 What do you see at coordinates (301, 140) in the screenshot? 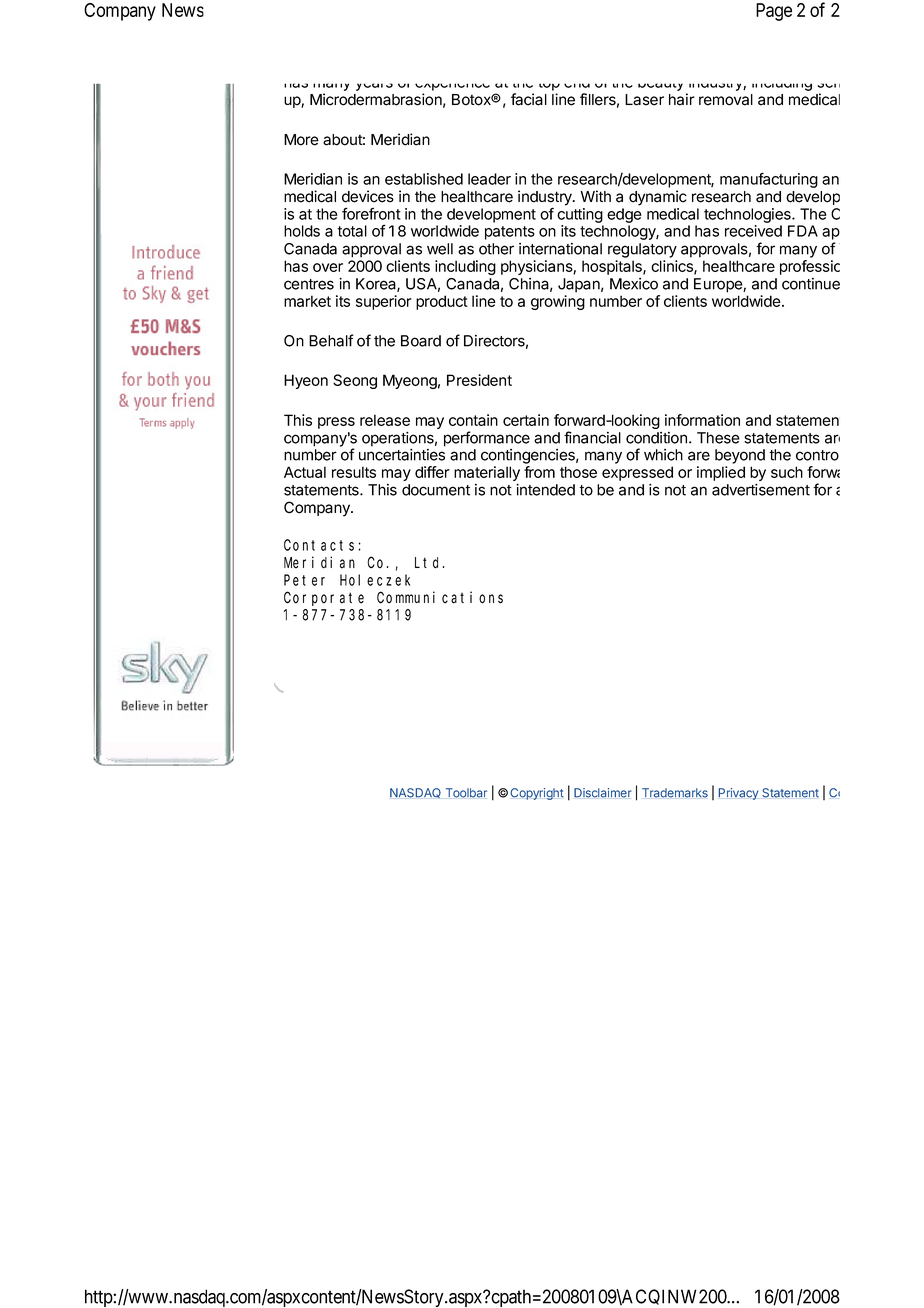
I see `More` at bounding box center [301, 140].
